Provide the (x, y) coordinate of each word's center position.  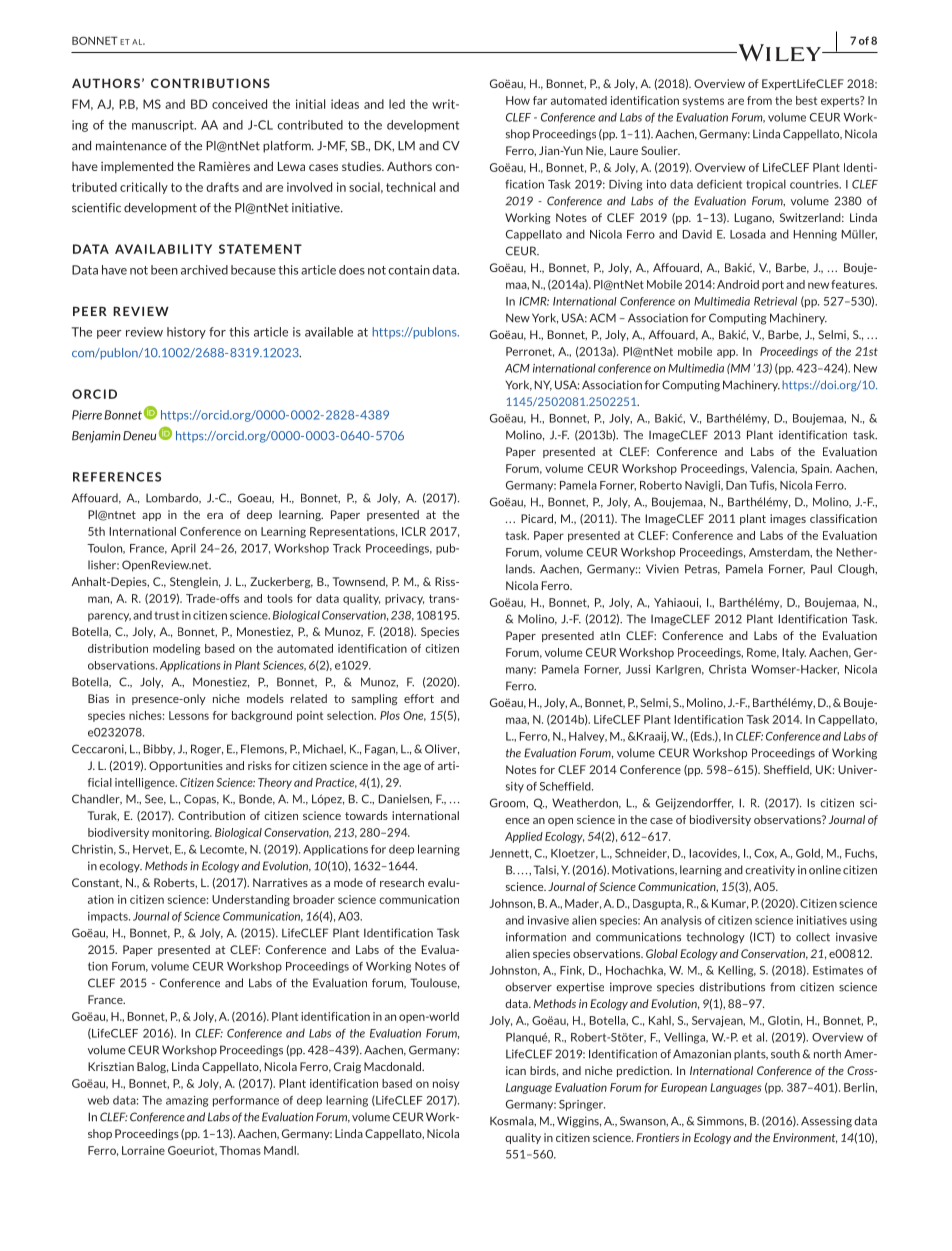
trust (167, 615)
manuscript (164, 126)
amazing (187, 1101)
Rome (763, 653)
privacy (404, 599)
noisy (446, 1084)
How (518, 100)
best (806, 100)
